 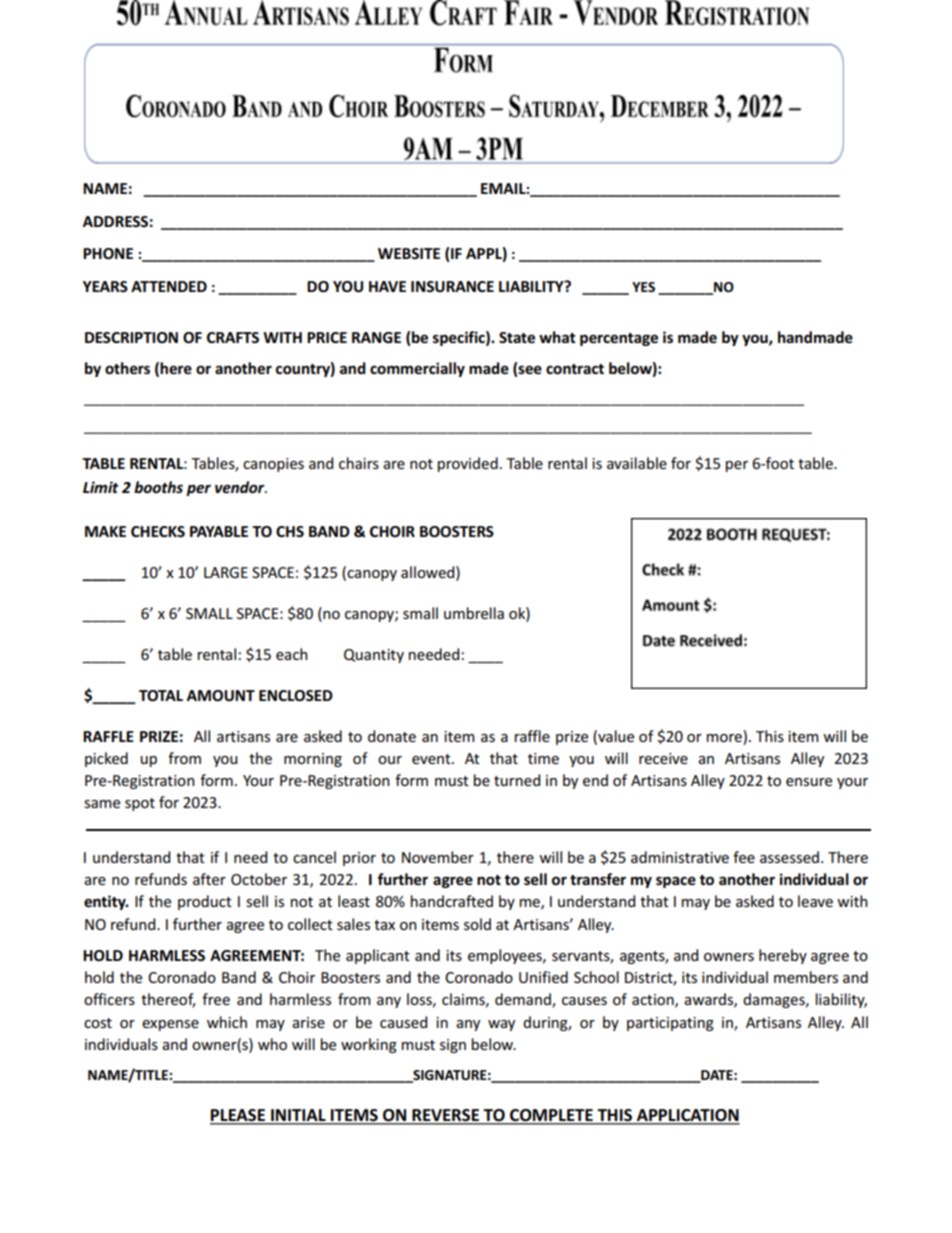 I want to click on TOTAL, so click(x=161, y=695).
